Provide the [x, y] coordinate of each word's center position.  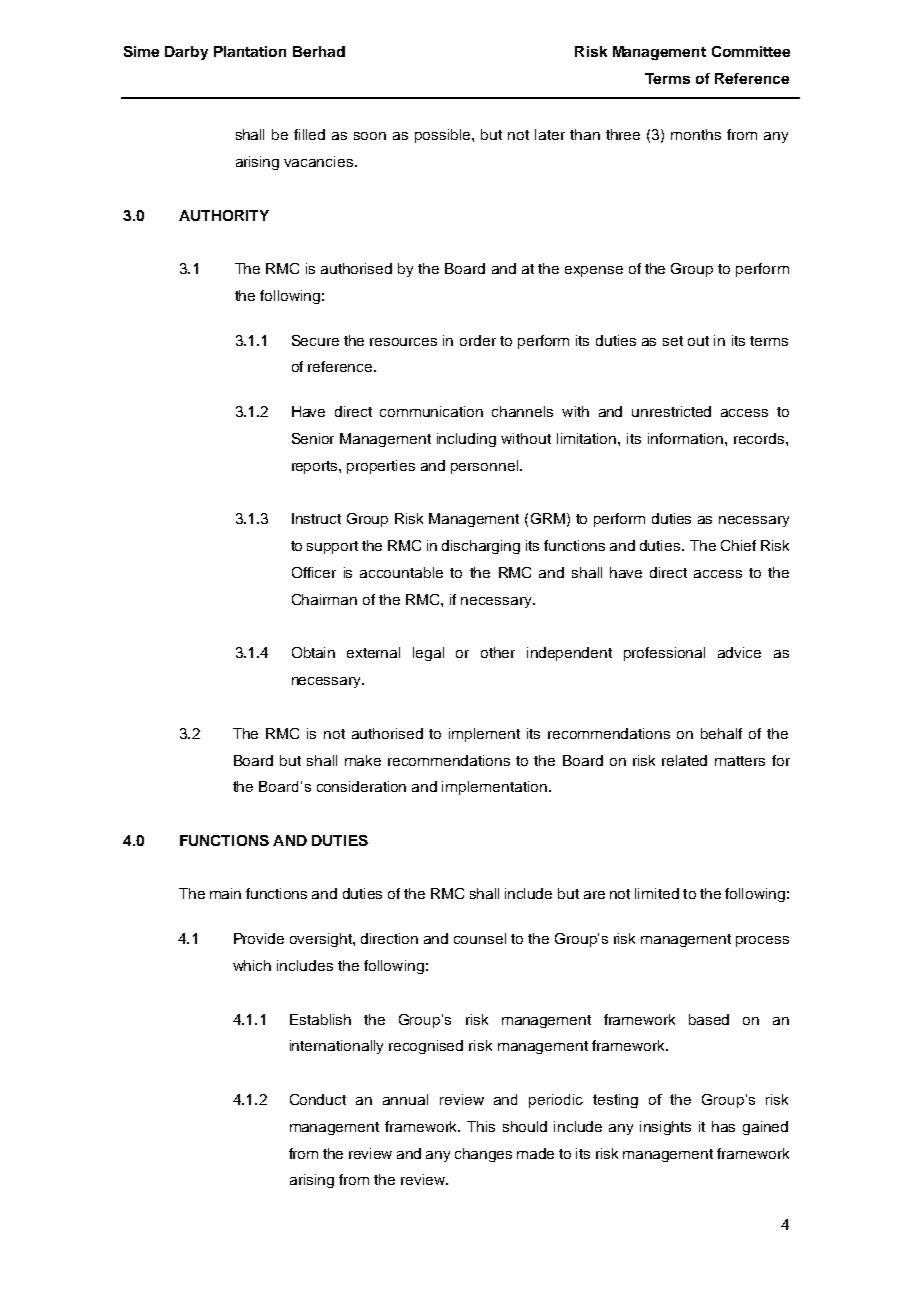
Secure [315, 340]
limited [657, 893]
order [478, 340]
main [225, 893]
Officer [314, 572]
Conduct [318, 1099]
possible [444, 136]
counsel [480, 938]
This [481, 1126]
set [673, 341]
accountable [401, 572]
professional [664, 654]
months [696, 134]
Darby [186, 53]
